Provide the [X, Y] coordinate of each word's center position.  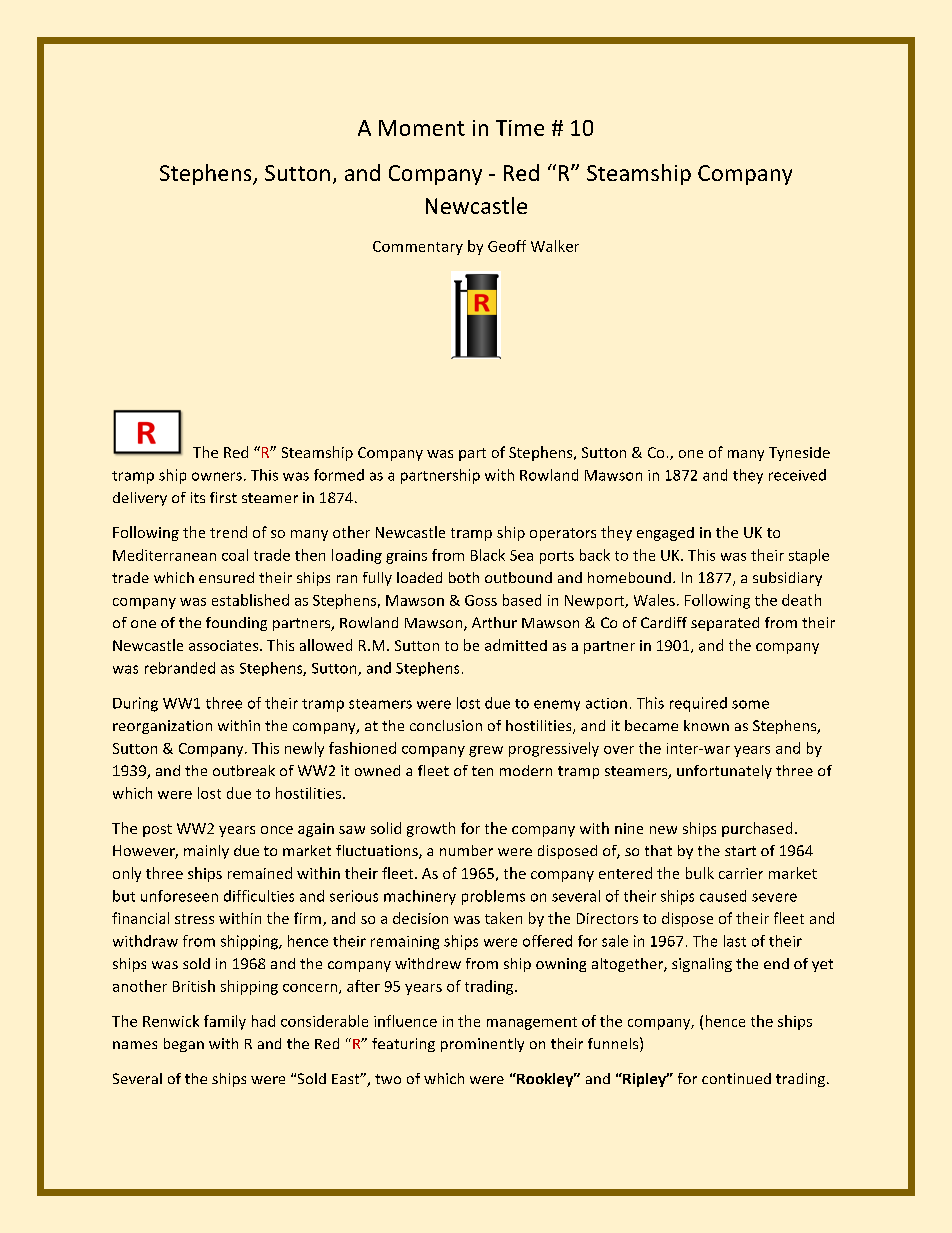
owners [217, 476]
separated [725, 624]
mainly [206, 852]
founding [236, 624]
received [797, 475]
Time [520, 128]
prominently [482, 1045]
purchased [757, 829]
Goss [481, 600]
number [466, 850]
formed [339, 475]
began [184, 1045]
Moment [422, 128]
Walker [555, 246]
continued [736, 1078]
